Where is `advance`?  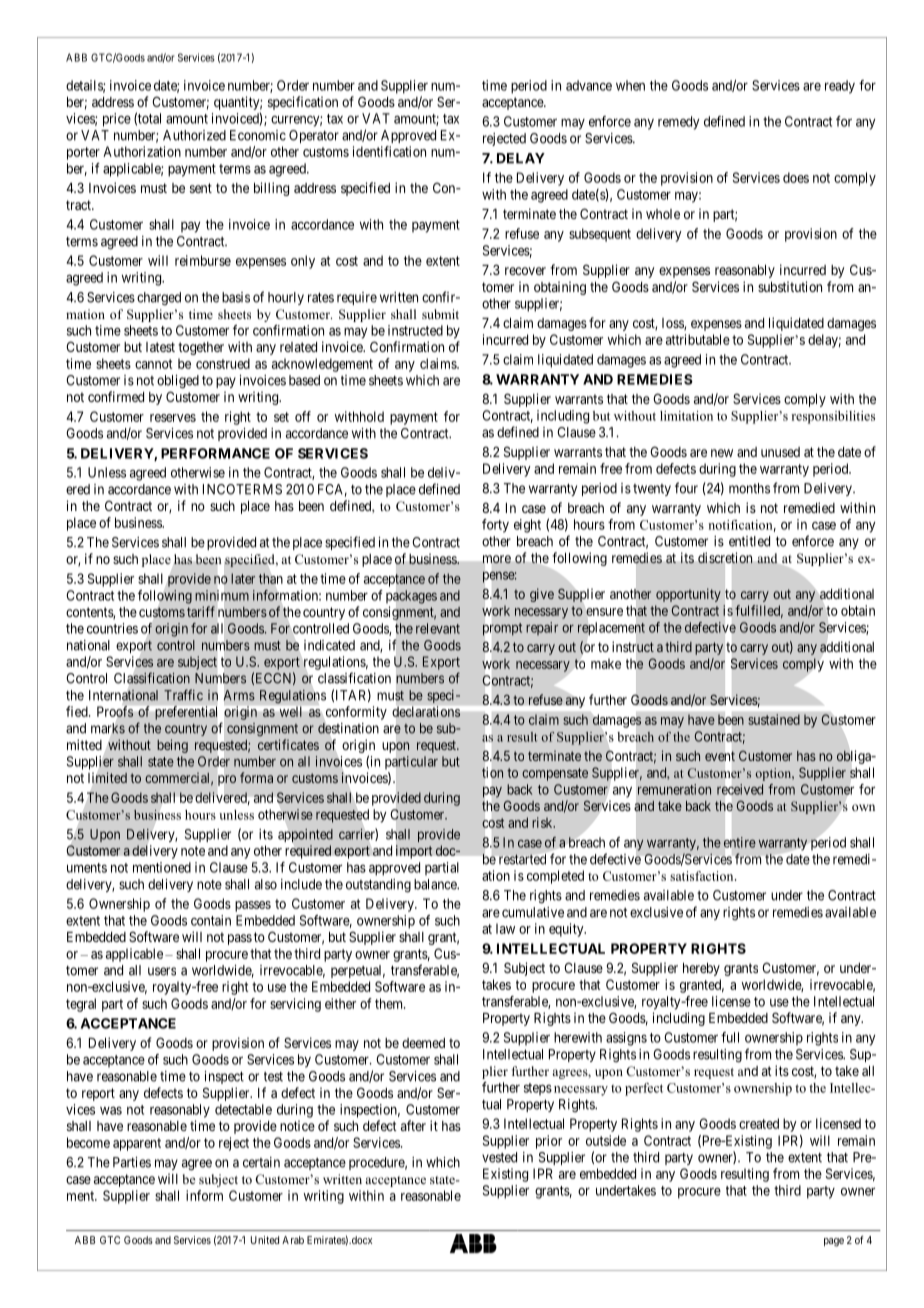
advance is located at coordinates (589, 85).
